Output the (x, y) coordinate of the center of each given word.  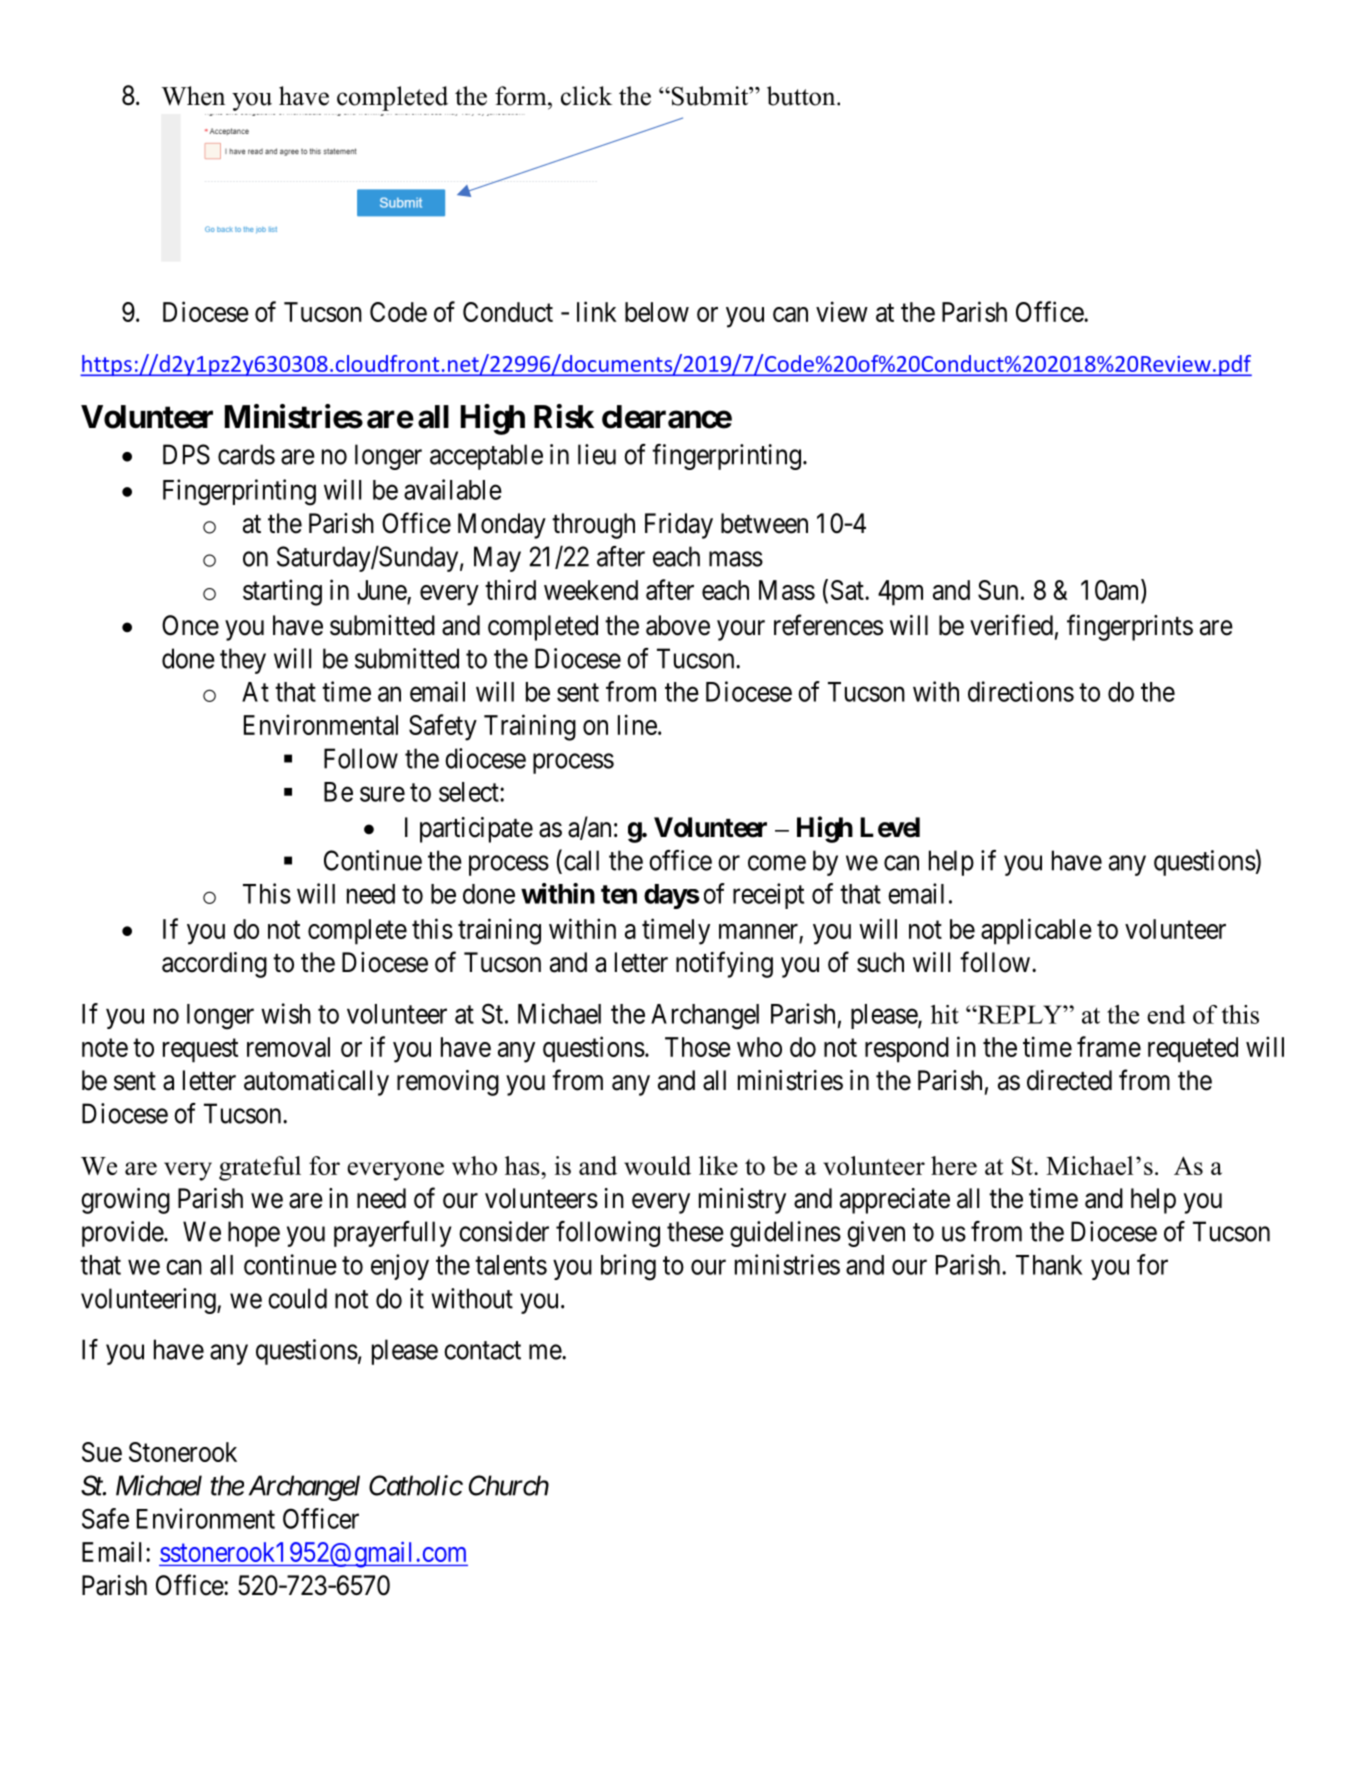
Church (509, 1485)
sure (382, 794)
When (193, 96)
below (657, 312)
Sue (102, 1452)
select (470, 792)
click (586, 96)
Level (890, 827)
